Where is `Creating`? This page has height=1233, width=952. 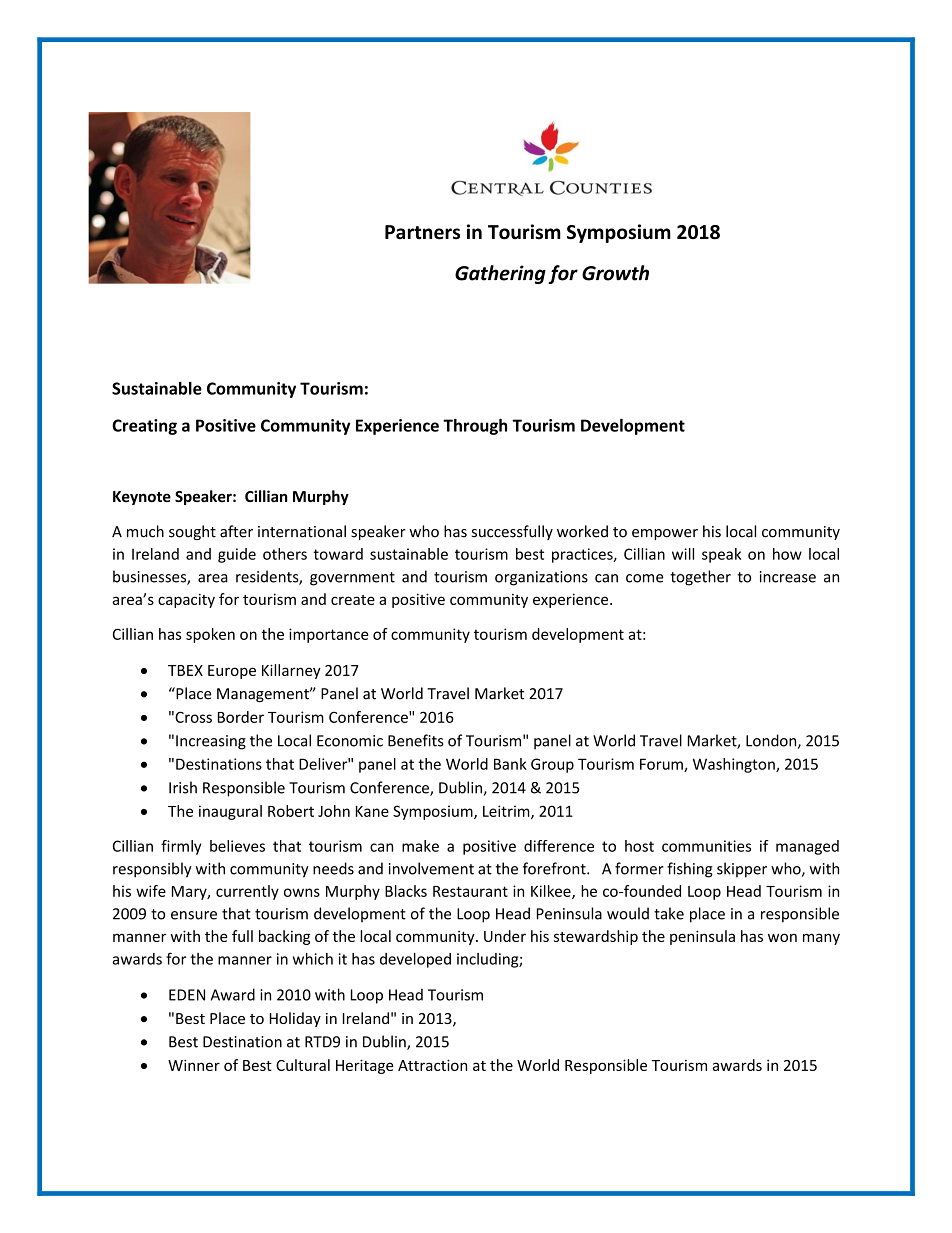
Creating is located at coordinates (144, 427).
